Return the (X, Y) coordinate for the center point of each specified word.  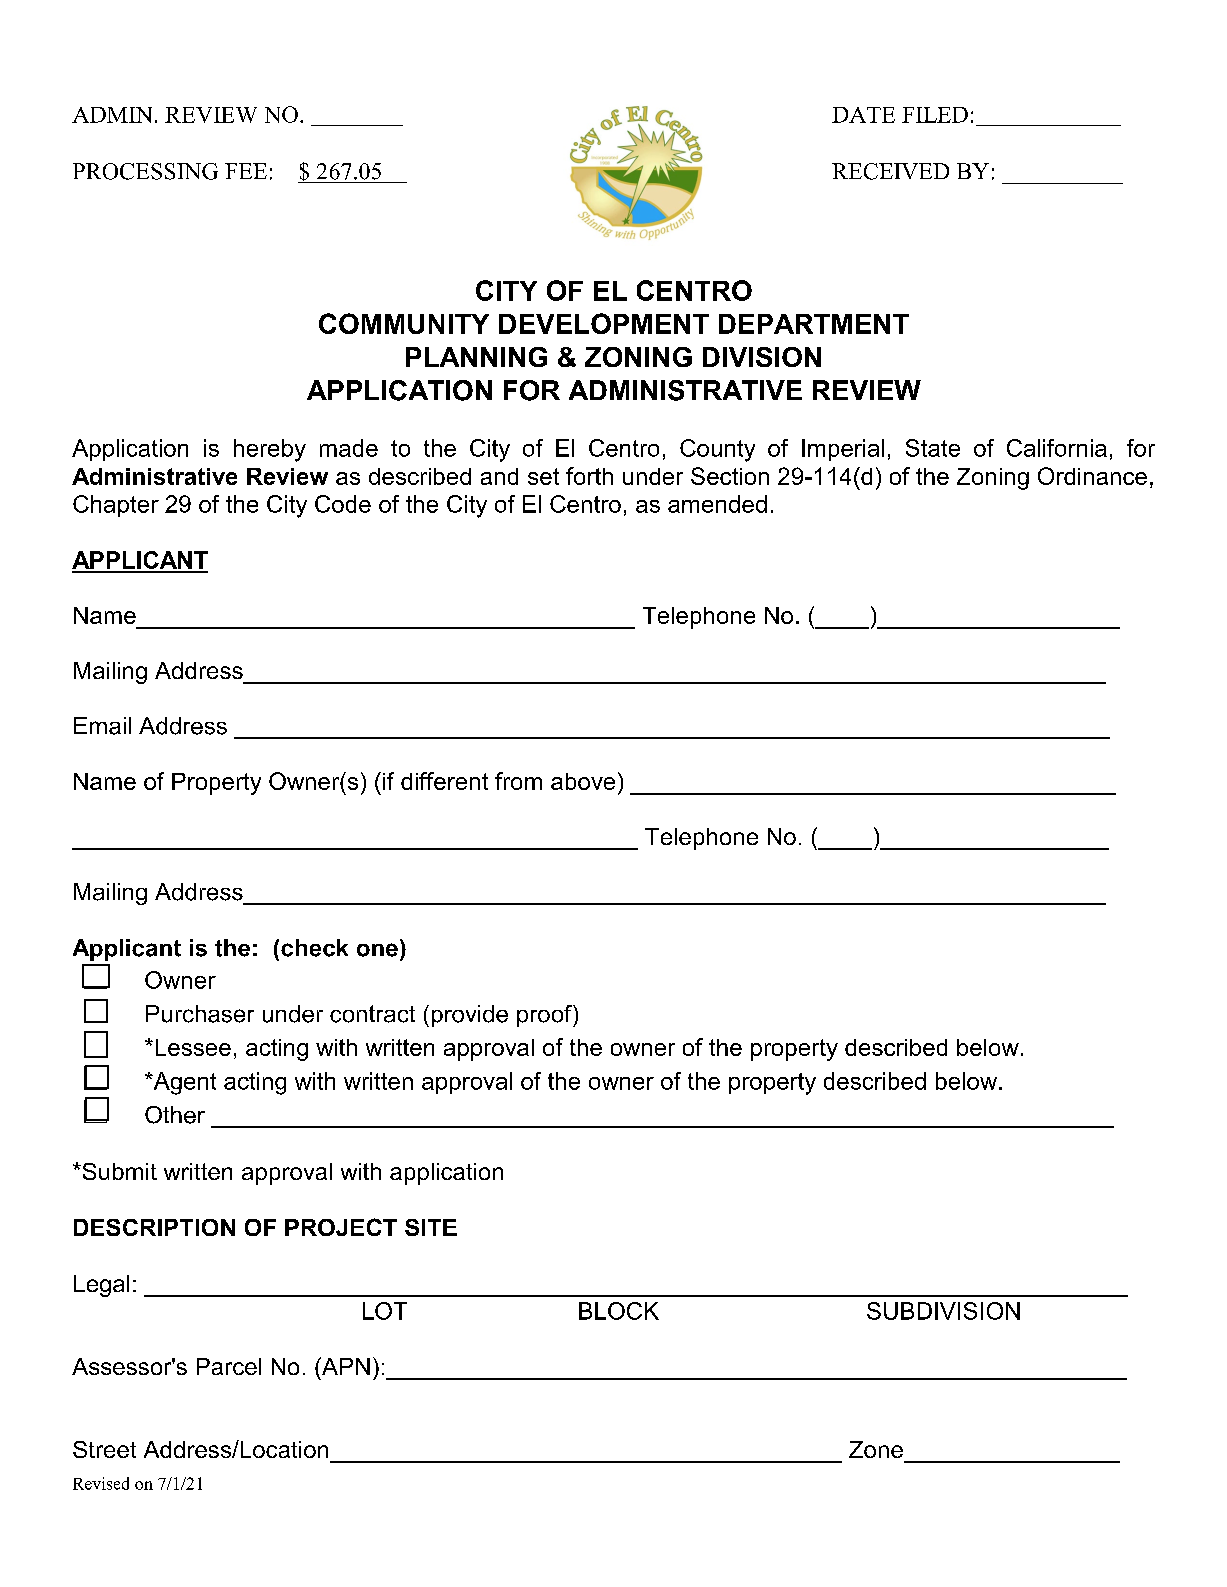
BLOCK (619, 1311)
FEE (246, 171)
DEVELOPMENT (604, 323)
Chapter (116, 506)
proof (545, 1016)
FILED (935, 115)
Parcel (229, 1366)
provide (470, 1016)
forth (589, 476)
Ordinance (1092, 476)
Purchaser (200, 1014)
